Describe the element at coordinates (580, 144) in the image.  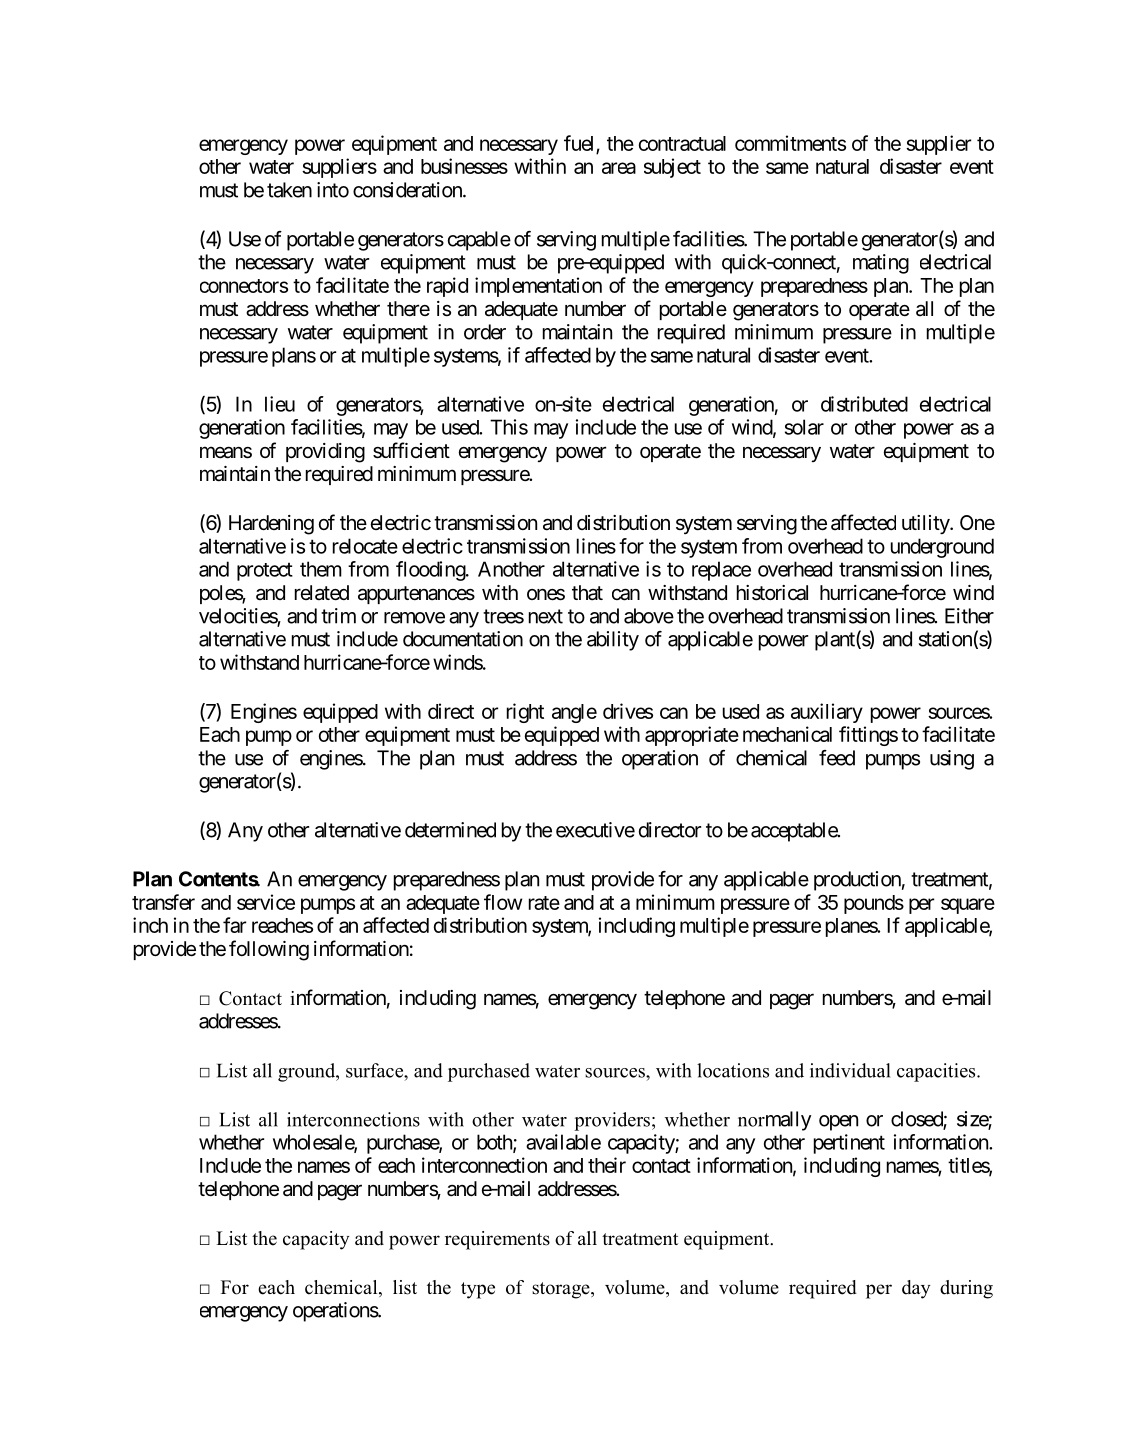
I see `fuel` at that location.
